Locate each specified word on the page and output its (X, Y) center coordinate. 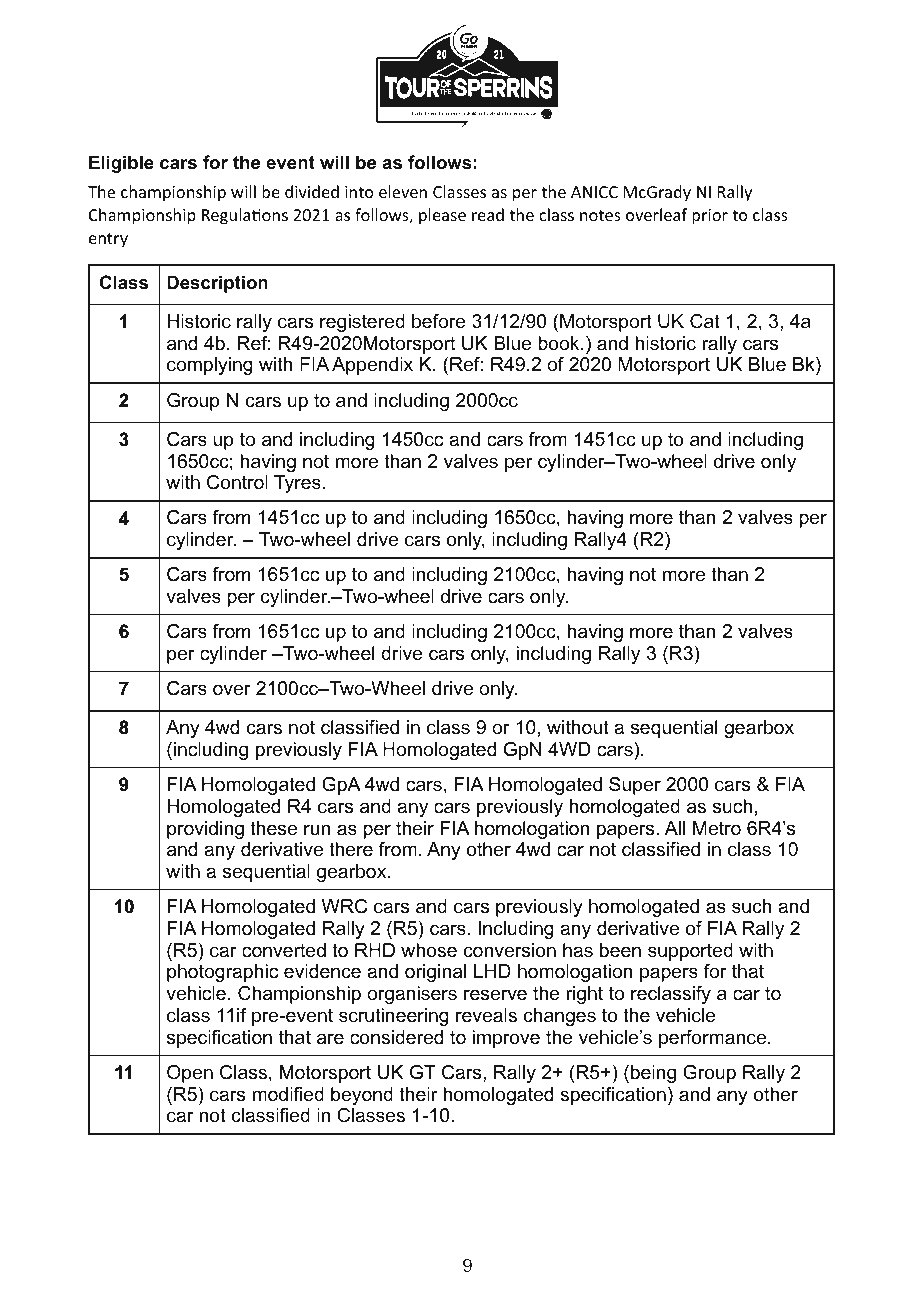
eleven (403, 191)
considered (396, 1037)
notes (600, 215)
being (653, 1074)
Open (190, 1074)
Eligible (121, 164)
